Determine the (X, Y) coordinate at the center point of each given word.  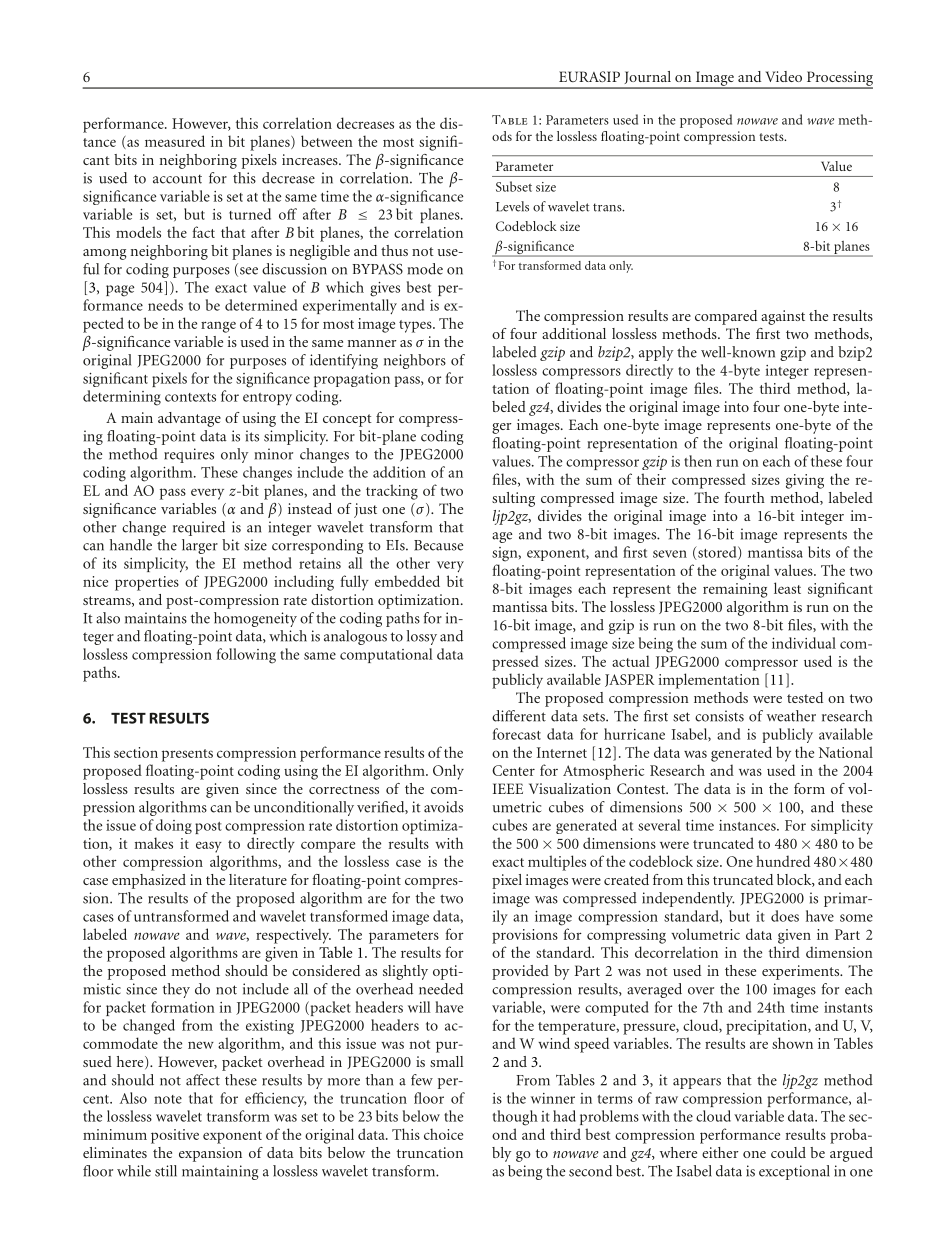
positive (175, 1136)
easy (209, 847)
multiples (557, 863)
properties (147, 583)
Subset (514, 186)
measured (175, 141)
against (783, 317)
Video (784, 76)
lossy (422, 637)
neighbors (415, 361)
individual (804, 643)
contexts (190, 397)
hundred (783, 861)
